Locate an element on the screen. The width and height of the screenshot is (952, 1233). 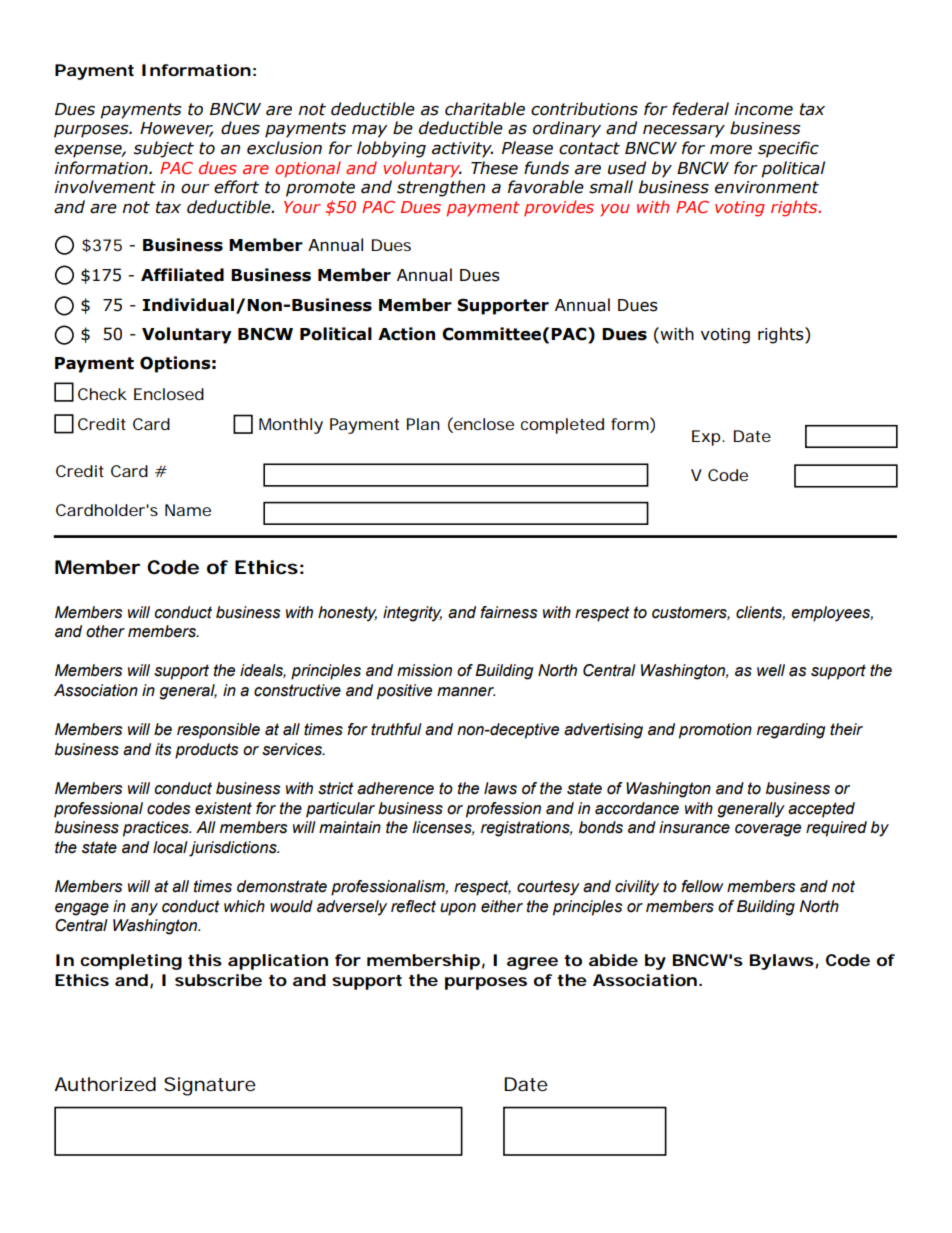
more is located at coordinates (731, 150).
